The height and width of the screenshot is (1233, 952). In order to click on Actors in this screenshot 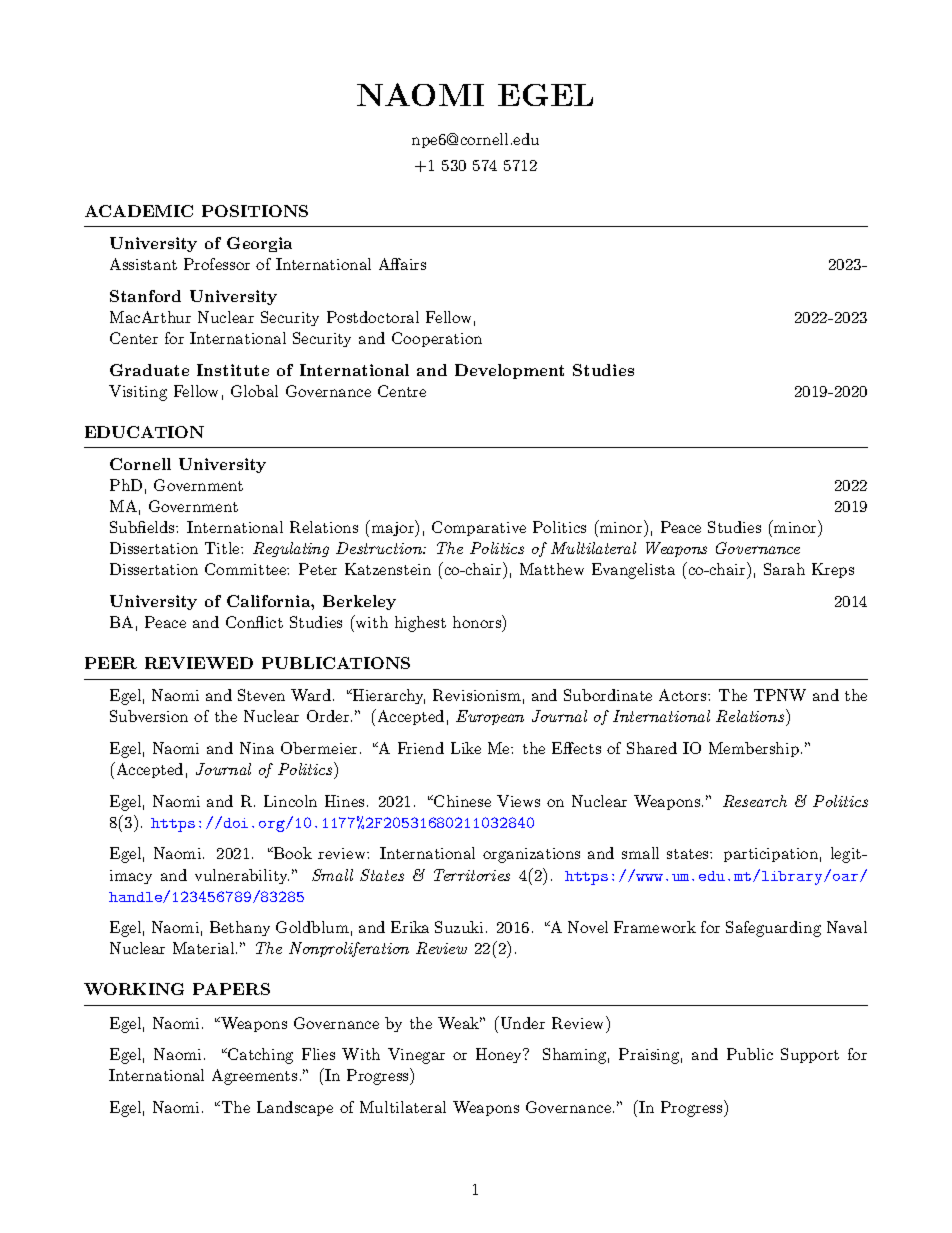, I will do `click(682, 695)`.
